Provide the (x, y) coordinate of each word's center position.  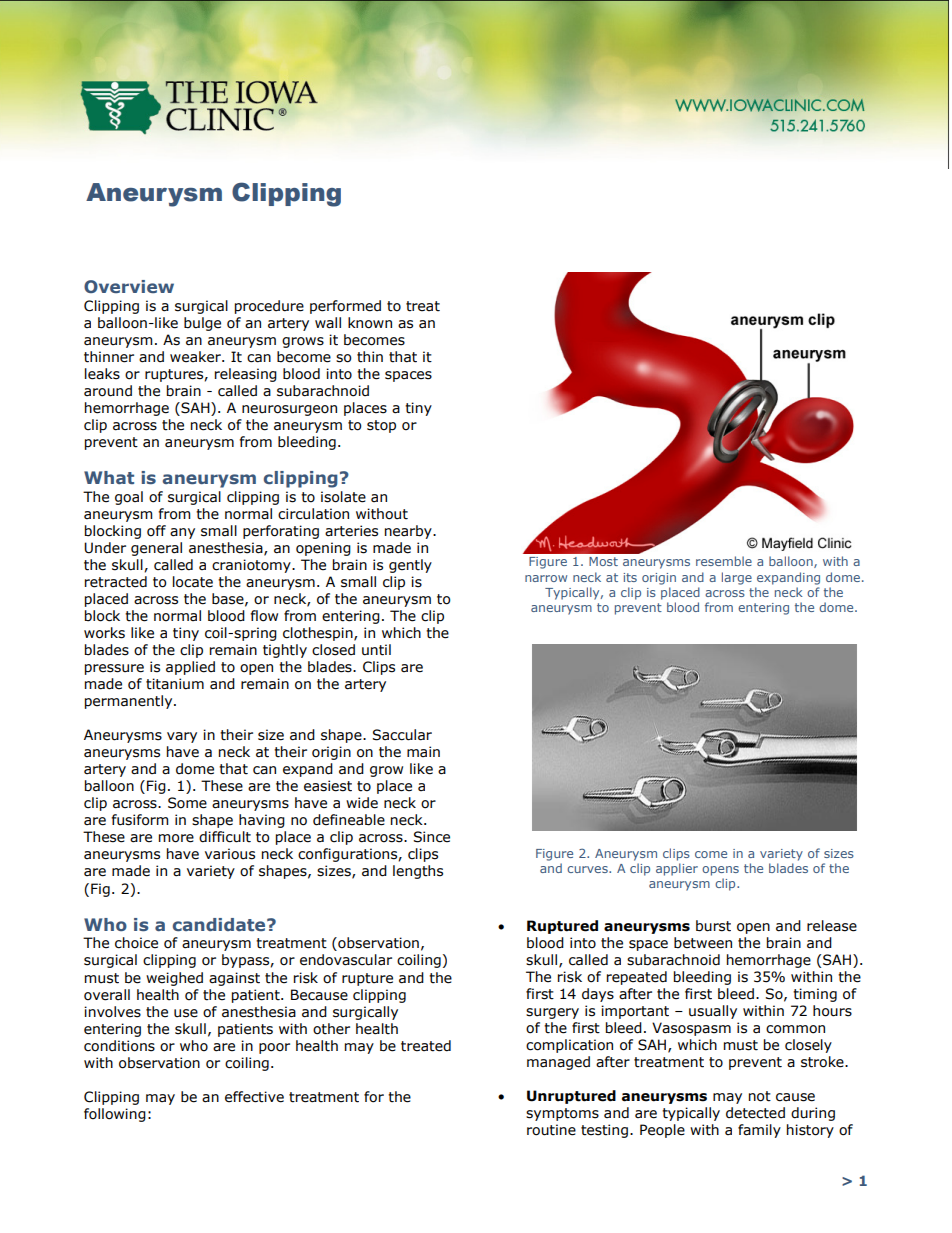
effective (254, 1097)
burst (713, 926)
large (737, 578)
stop (381, 426)
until (376, 650)
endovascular (346, 960)
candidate (220, 924)
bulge (202, 324)
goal (129, 498)
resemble (724, 561)
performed (345, 307)
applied (190, 668)
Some (187, 803)
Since (431, 837)
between (703, 943)
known (370, 323)
